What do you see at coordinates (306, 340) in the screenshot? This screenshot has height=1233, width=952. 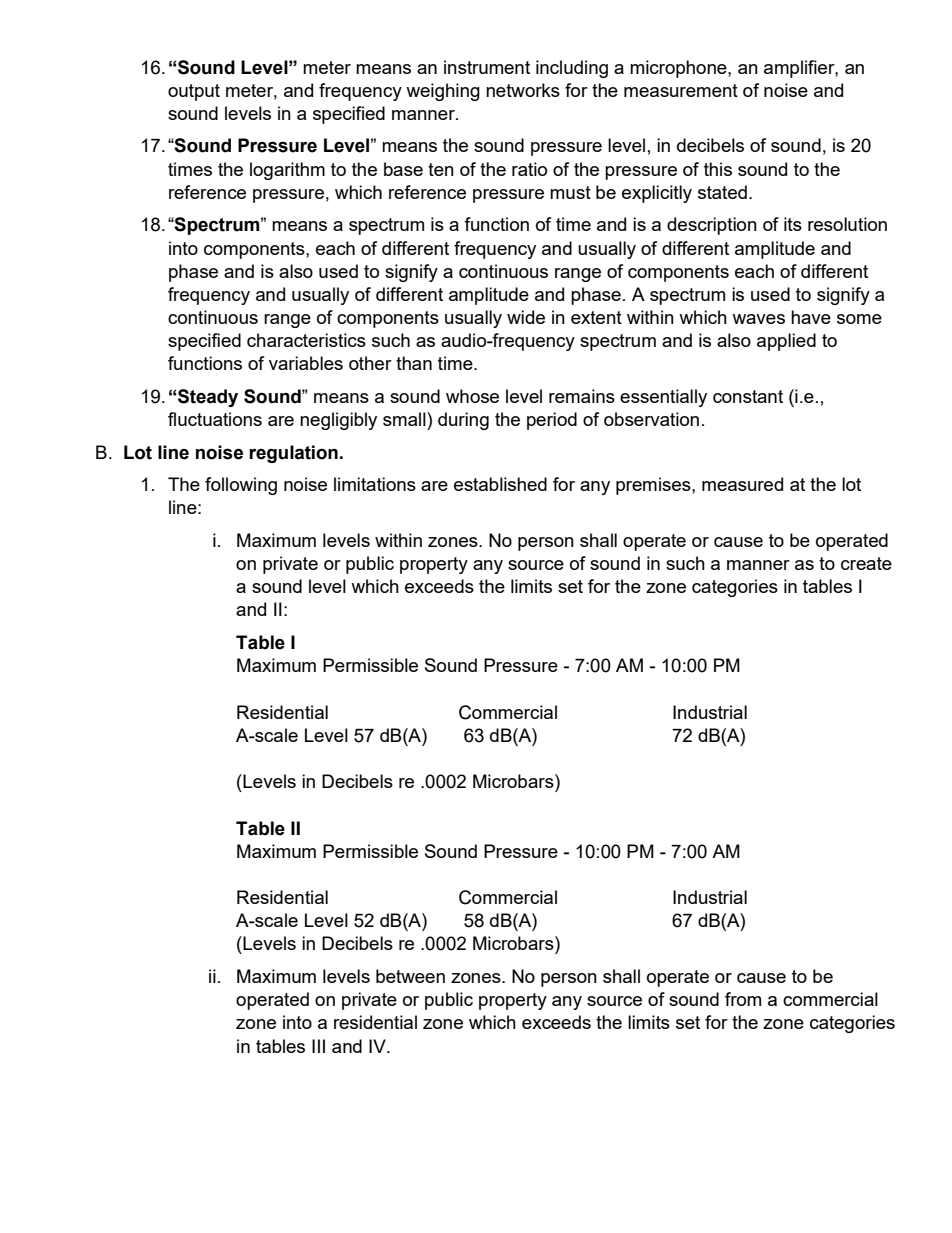 I see `characteristics` at bounding box center [306, 340].
